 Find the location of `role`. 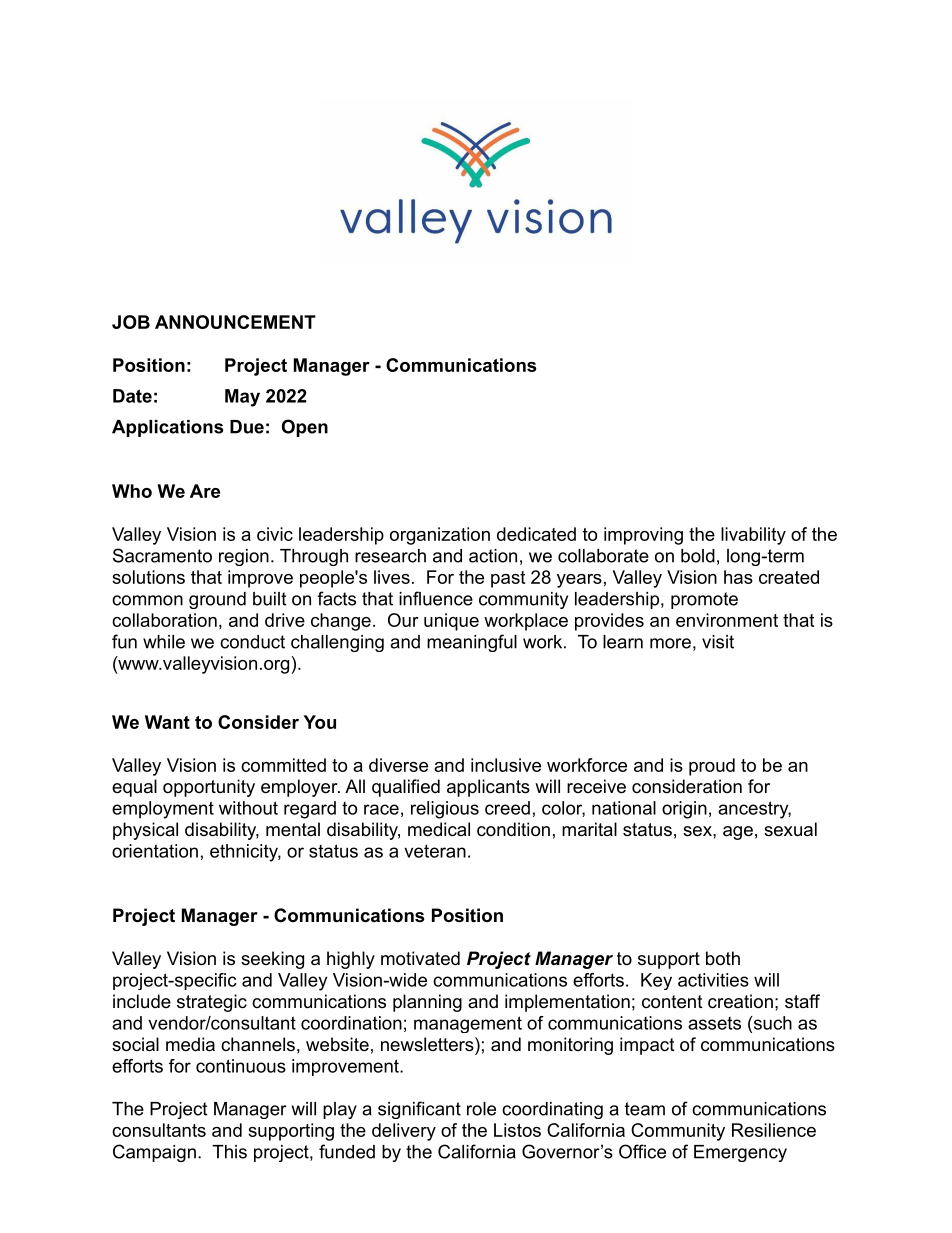

role is located at coordinates (481, 1109).
